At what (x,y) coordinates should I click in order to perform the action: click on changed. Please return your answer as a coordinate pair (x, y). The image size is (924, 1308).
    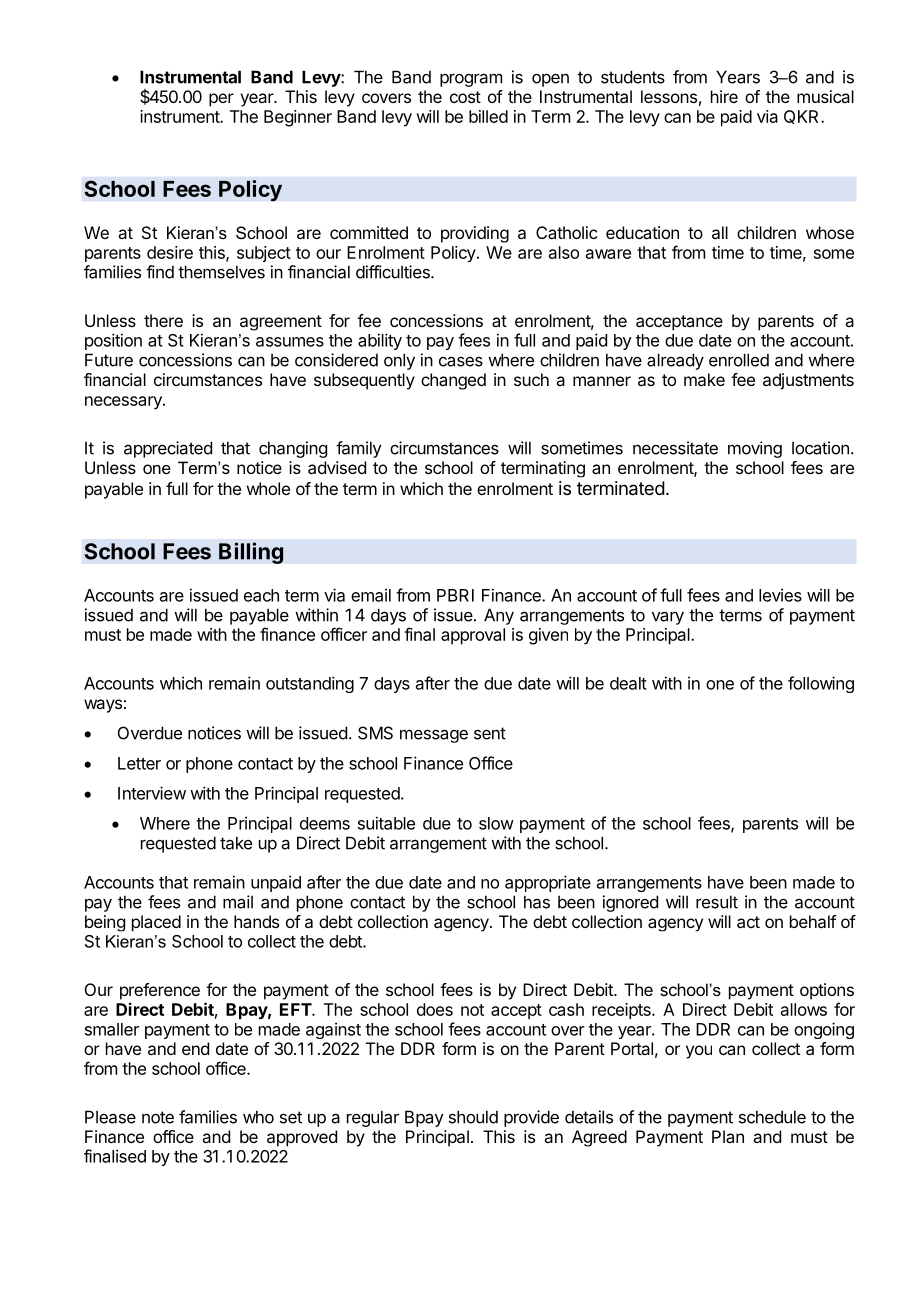
    Looking at the image, I should click on (453, 381).
